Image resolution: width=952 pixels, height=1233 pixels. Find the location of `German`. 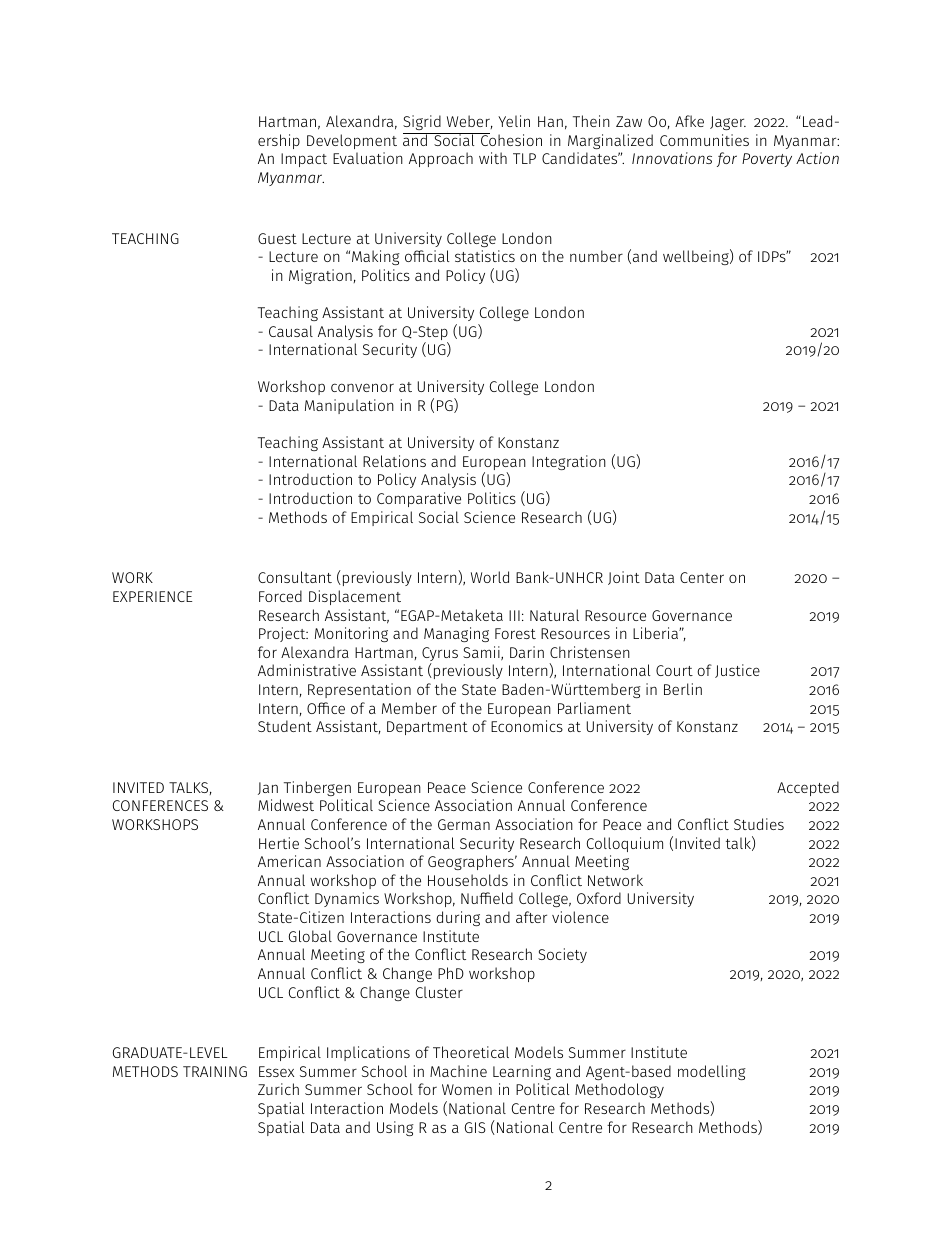

German is located at coordinates (464, 824).
